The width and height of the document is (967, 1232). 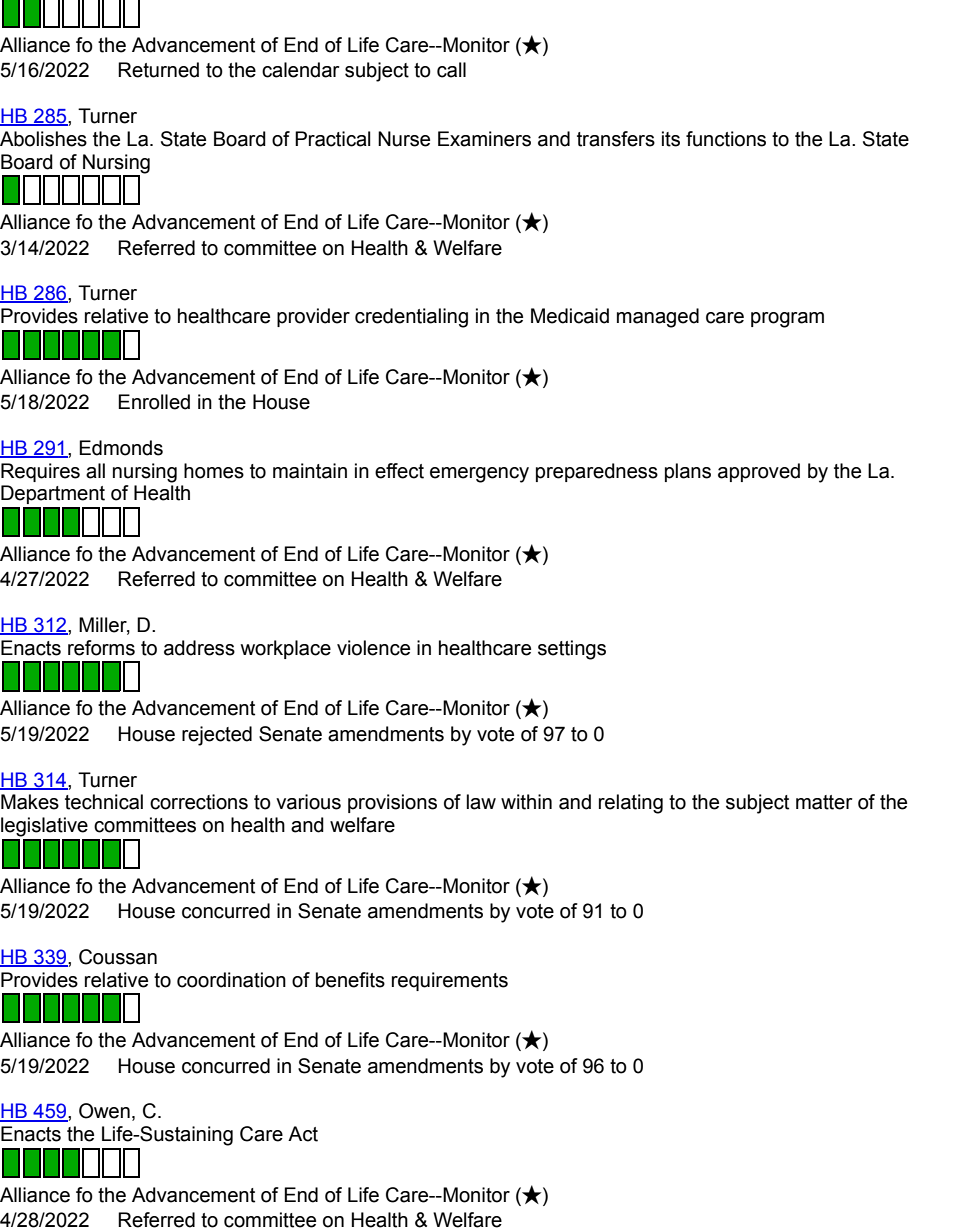 I want to click on Edmonds, so click(x=121, y=448).
